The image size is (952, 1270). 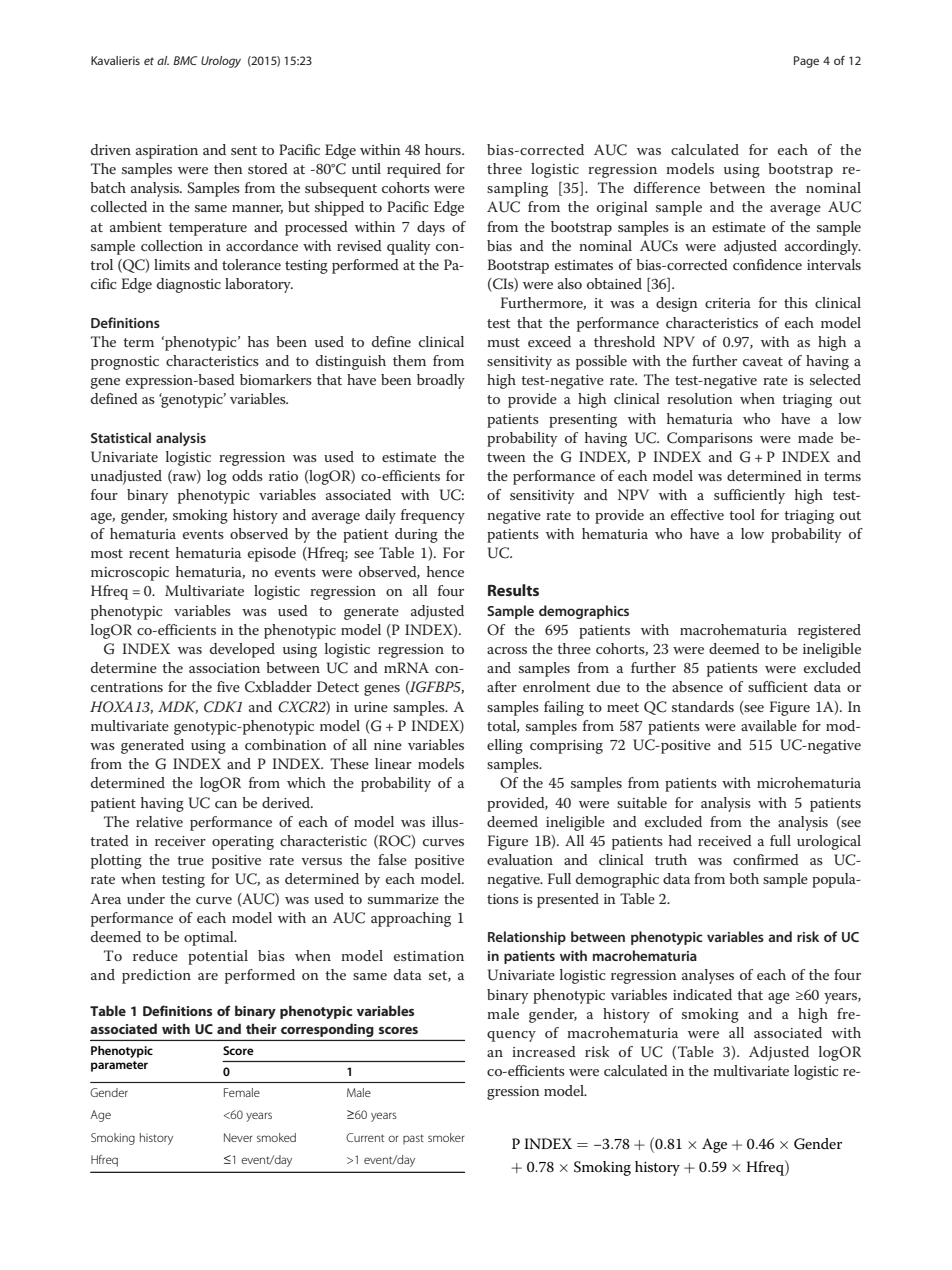 What do you see at coordinates (411, 919) in the screenshot?
I see `approaching` at bounding box center [411, 919].
